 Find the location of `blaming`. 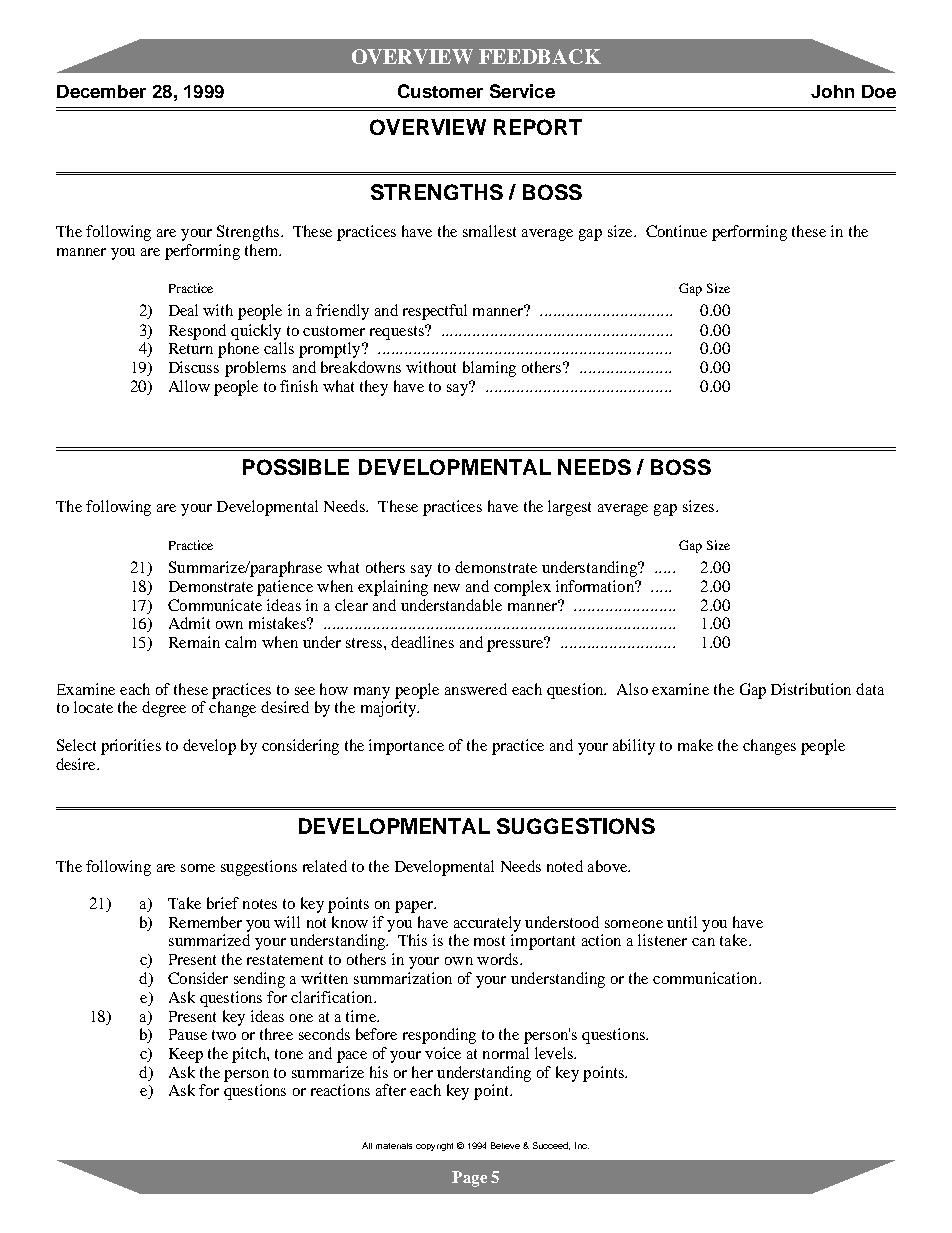

blaming is located at coordinates (489, 369).
